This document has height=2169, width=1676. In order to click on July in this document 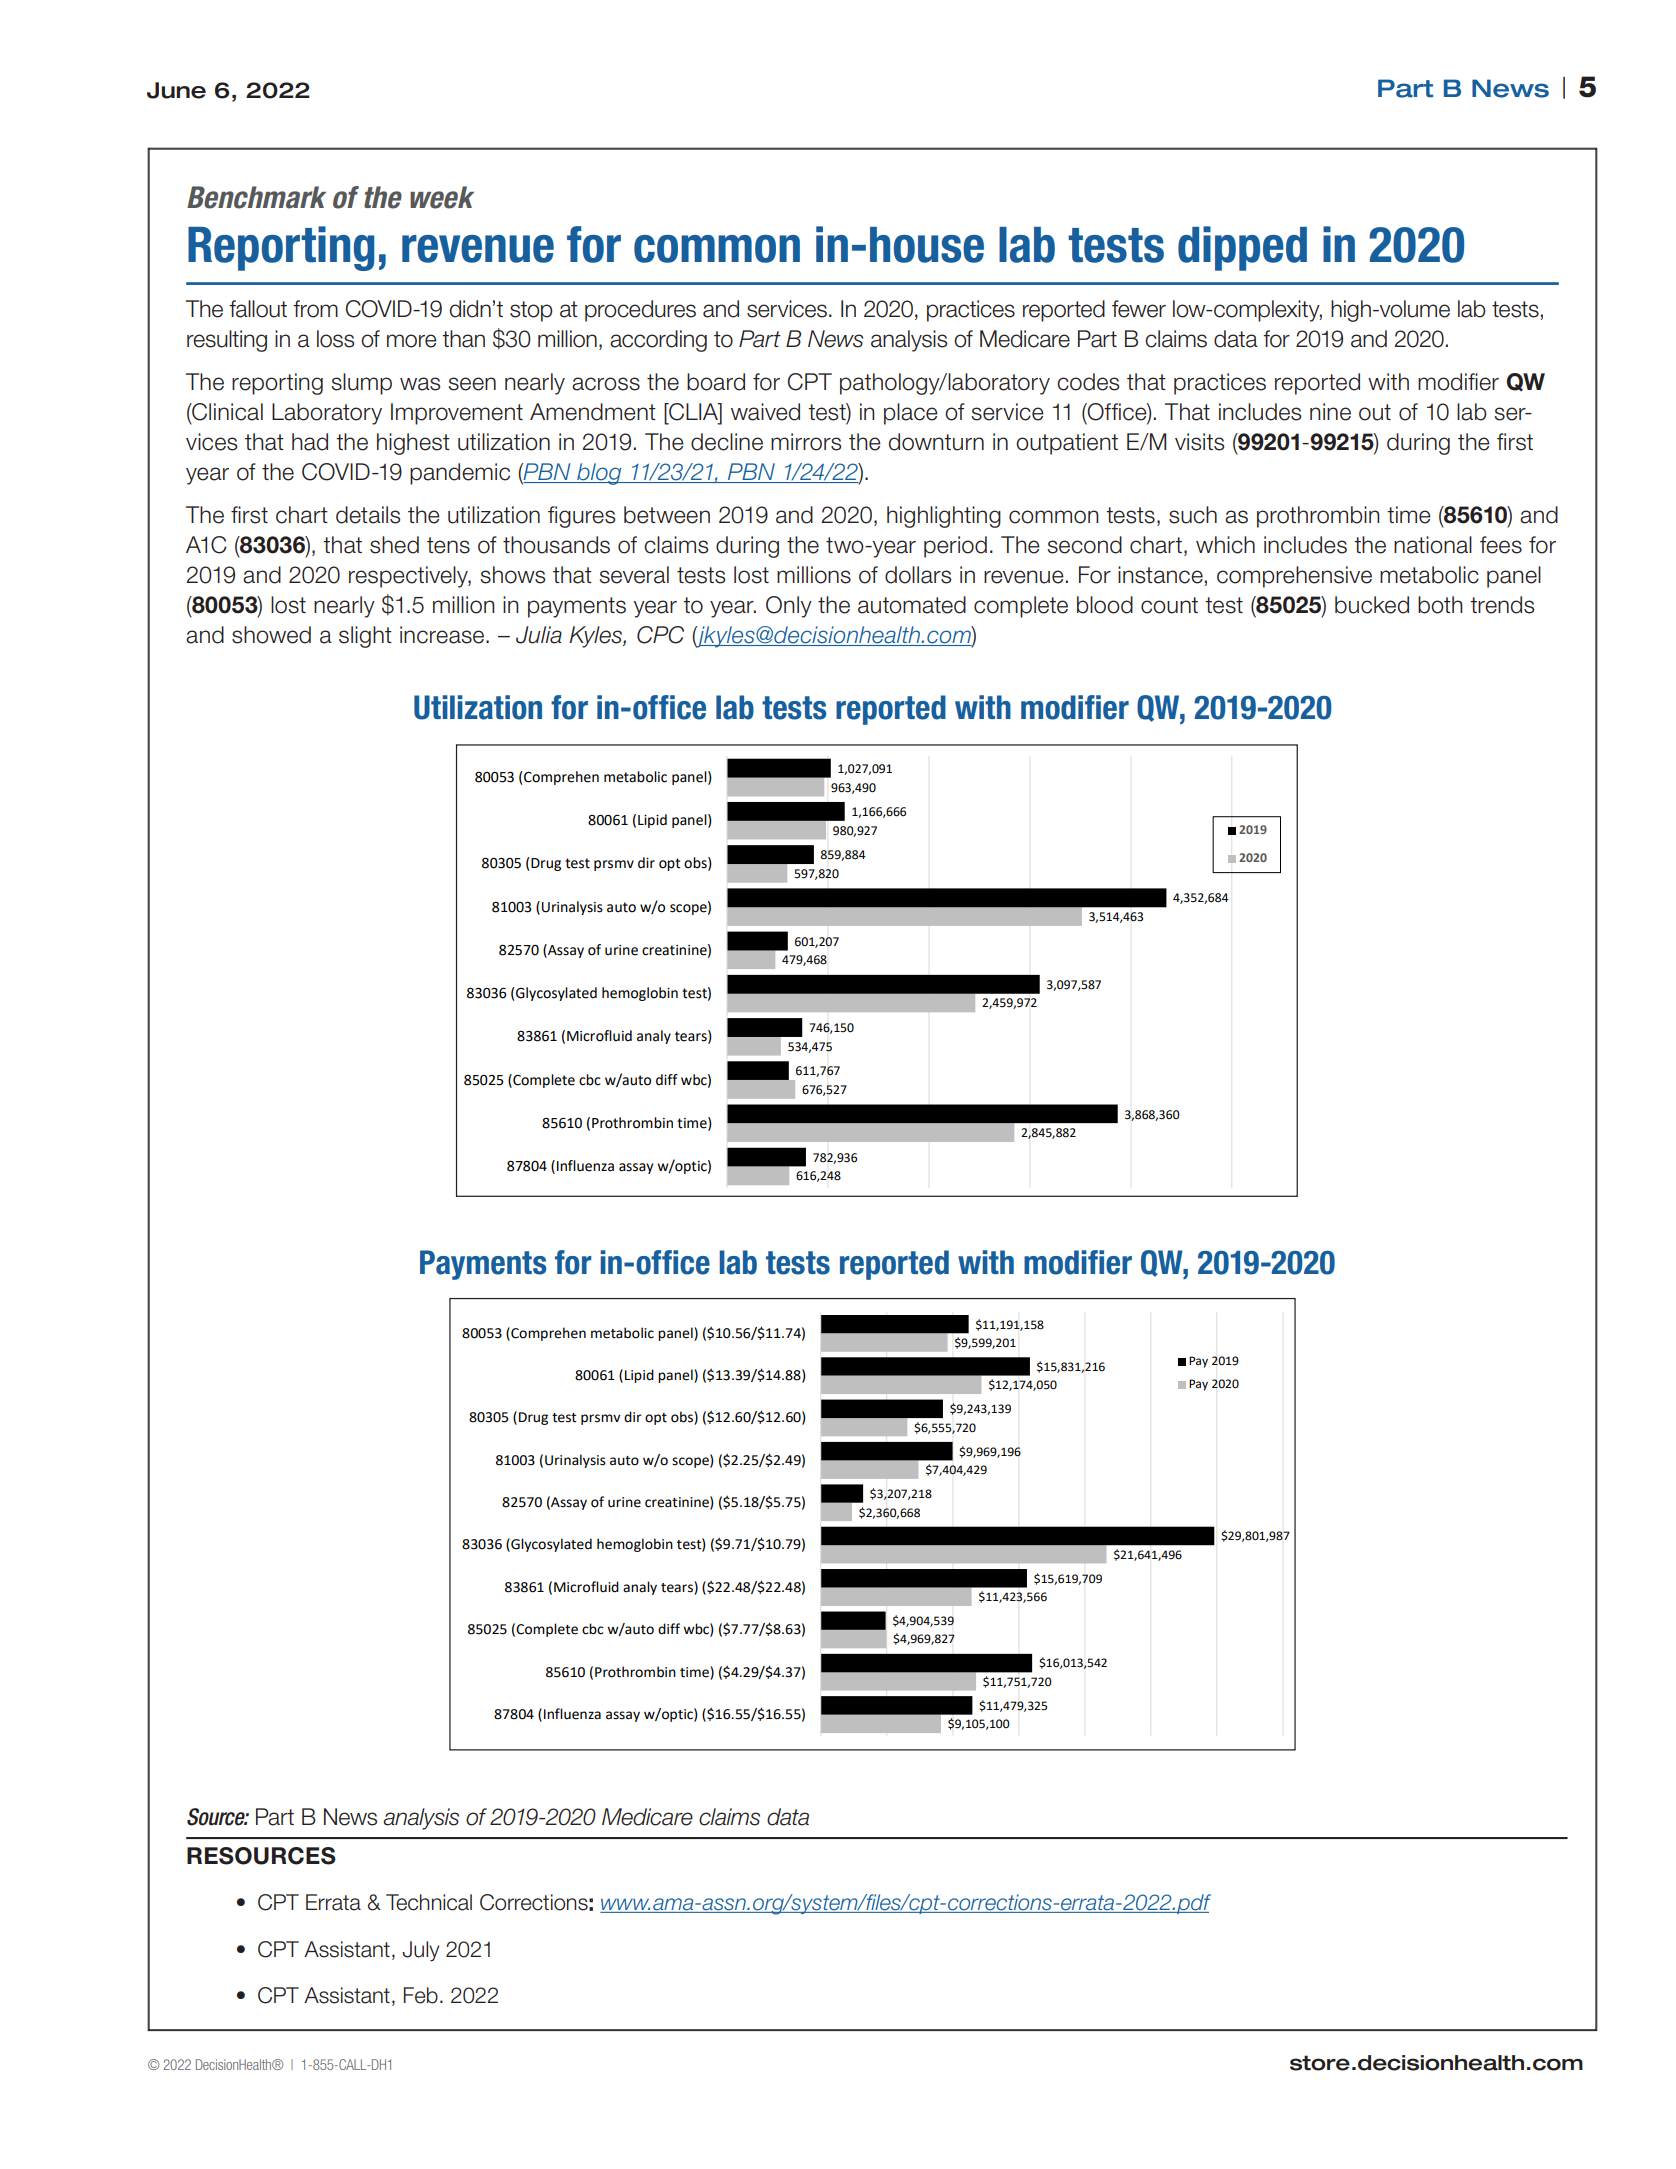, I will do `click(421, 1951)`.
